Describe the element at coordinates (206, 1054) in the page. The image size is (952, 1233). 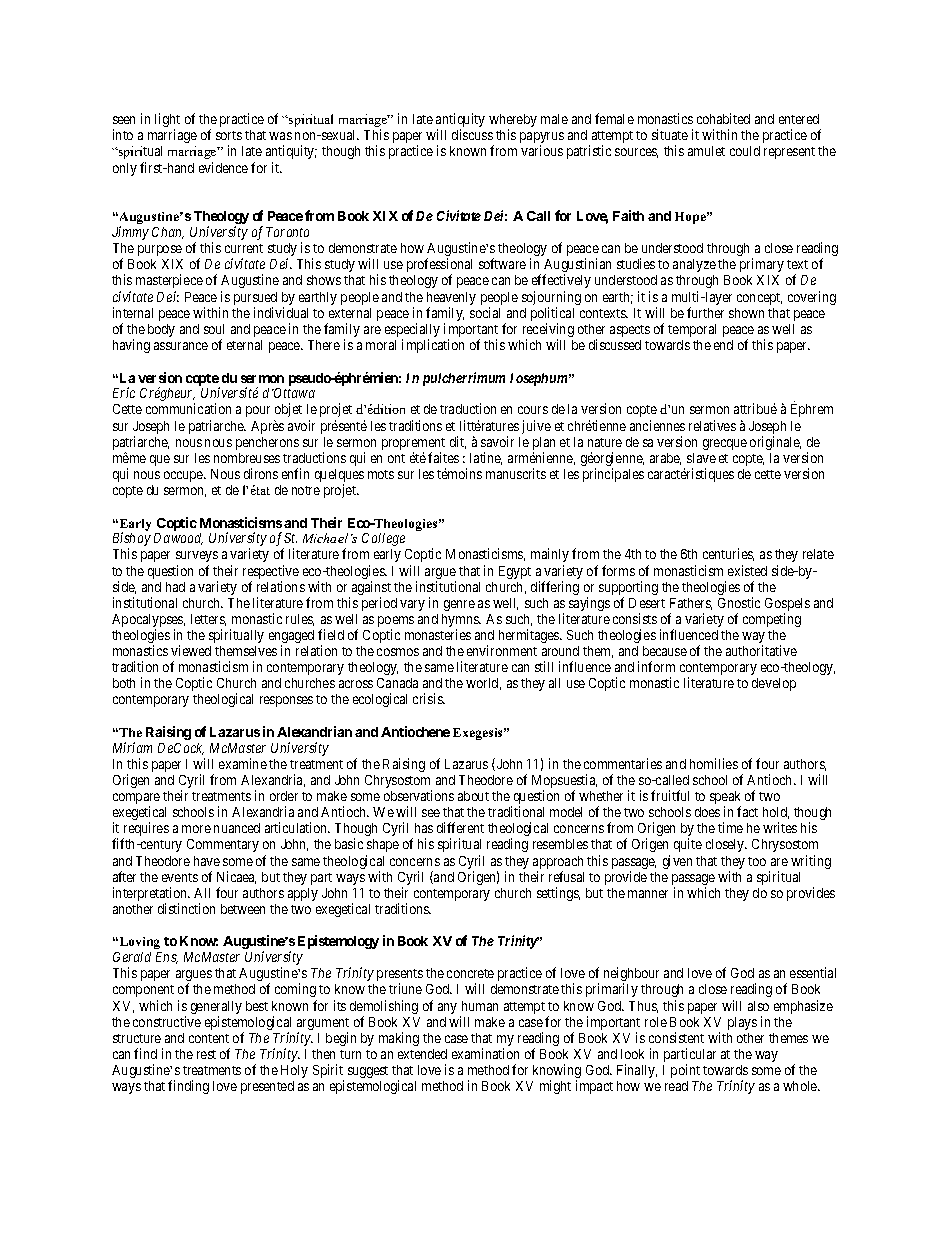
I see `rest` at that location.
